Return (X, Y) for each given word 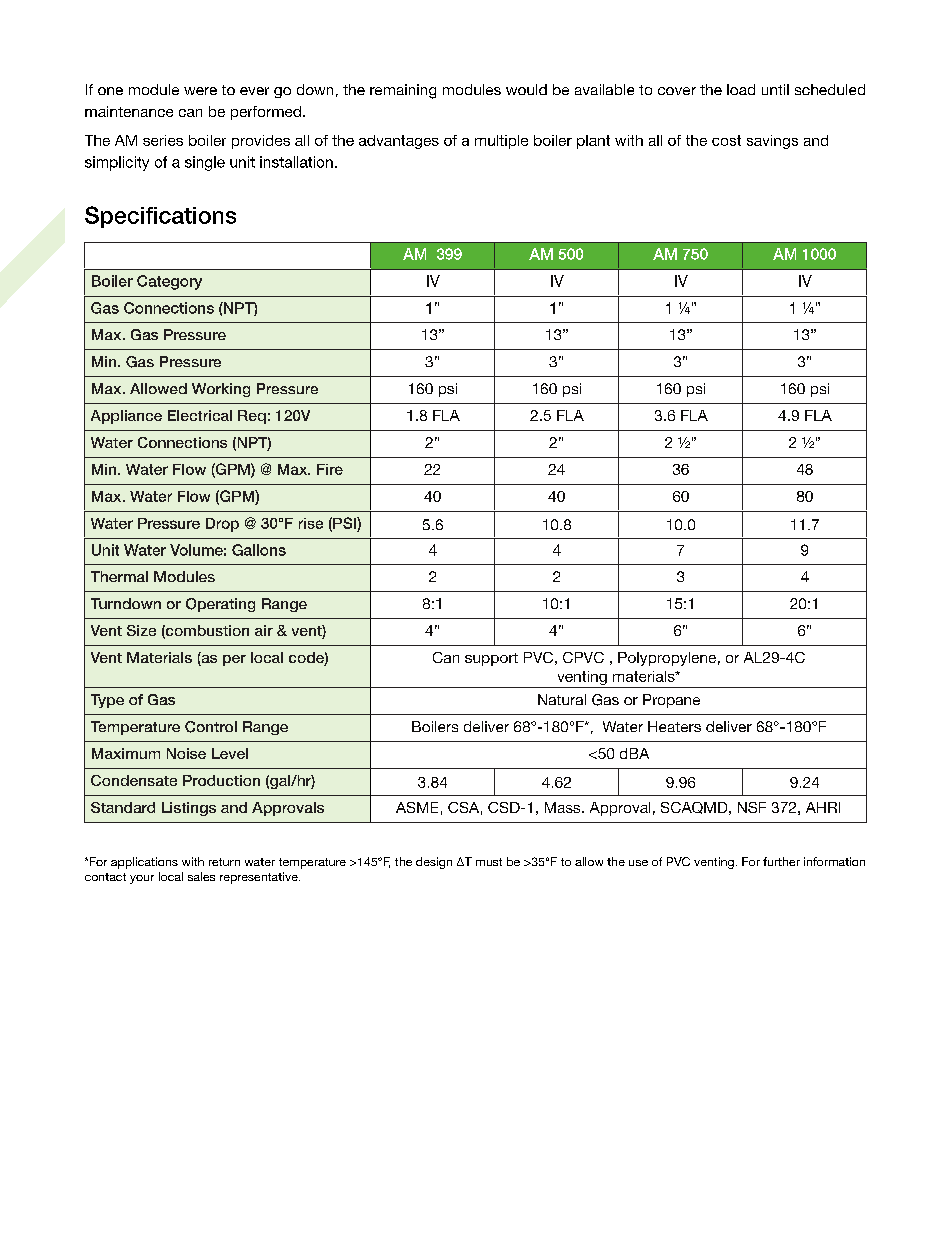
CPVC (583, 657)
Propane (671, 701)
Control (211, 727)
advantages (399, 142)
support (491, 659)
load (741, 89)
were (200, 91)
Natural (562, 699)
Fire (330, 469)
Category (169, 282)
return (224, 862)
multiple (501, 142)
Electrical (200, 415)
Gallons (259, 550)
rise (311, 523)
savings (772, 142)
